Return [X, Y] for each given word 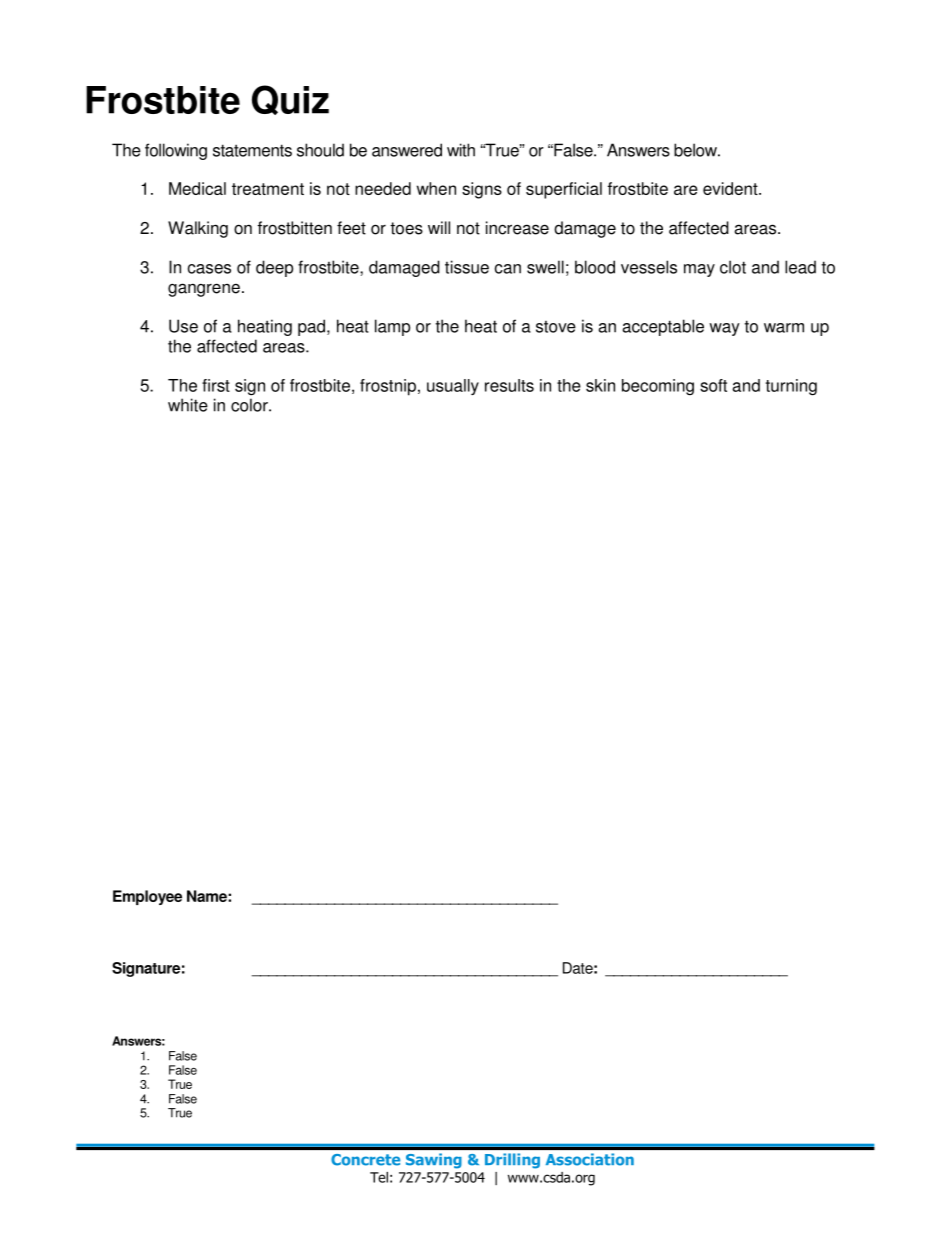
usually [453, 387]
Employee [147, 897]
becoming [658, 387]
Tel [379, 1177]
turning [791, 387]
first [216, 385]
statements [252, 150]
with [461, 150]
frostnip [388, 387]
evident [731, 188]
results [509, 385]
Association [590, 1159]
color [250, 405]
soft [713, 385]
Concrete [365, 1160]
